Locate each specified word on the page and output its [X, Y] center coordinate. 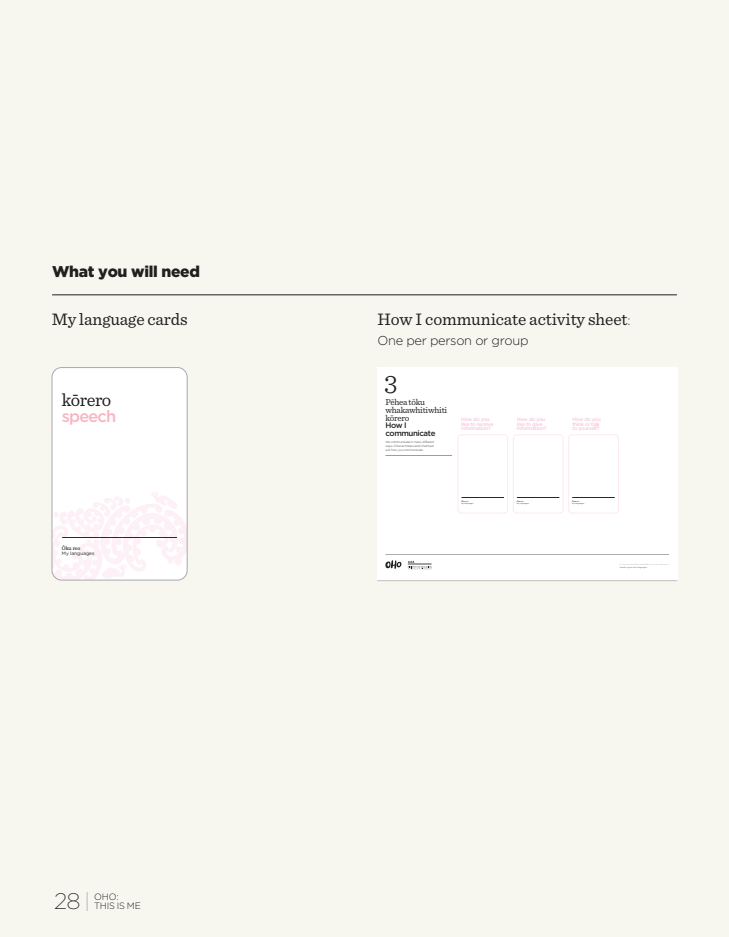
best [430, 444]
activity [557, 320]
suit [388, 448]
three [409, 444]
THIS [104, 905]
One [390, 340]
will [144, 271]
